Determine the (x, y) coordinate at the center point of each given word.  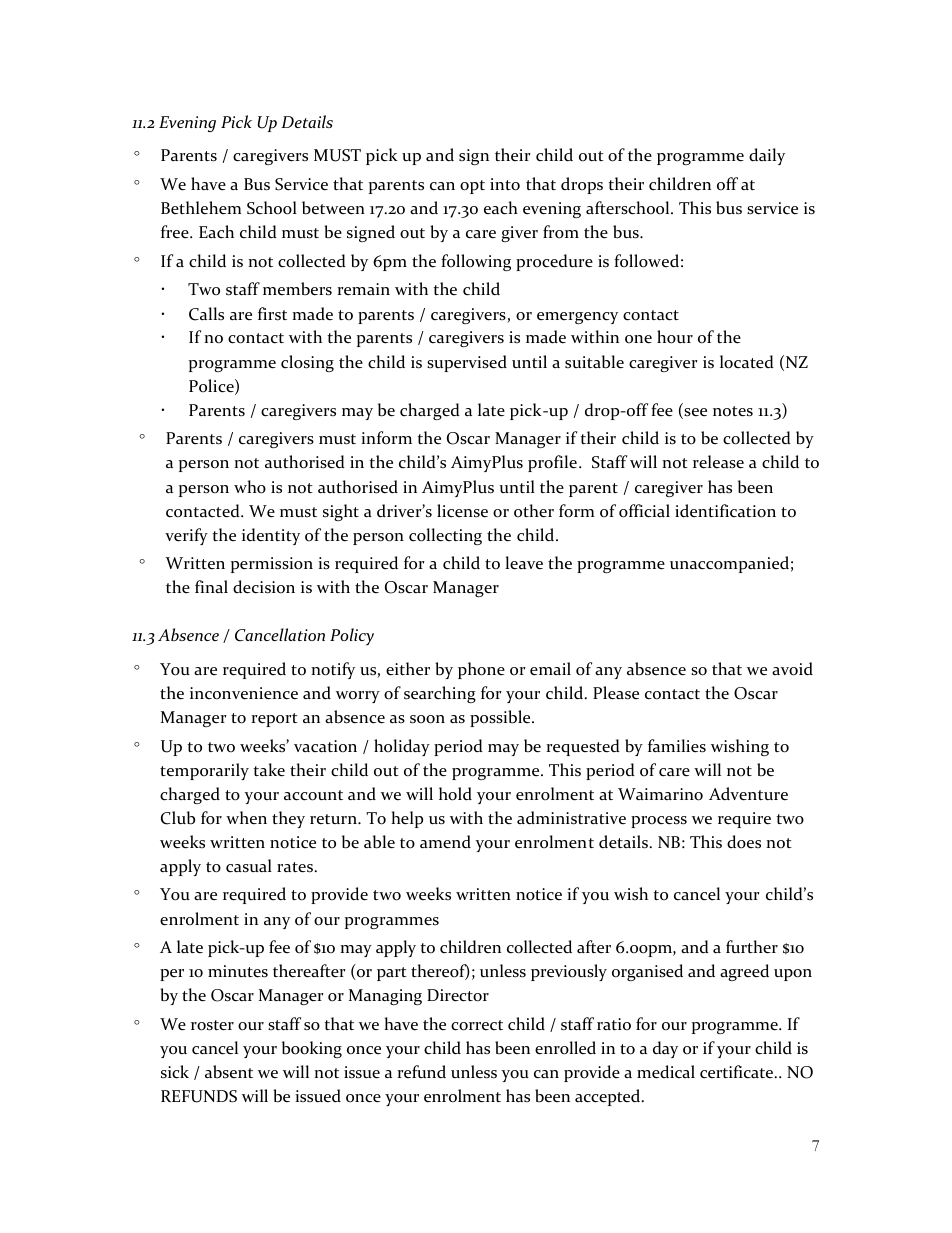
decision (264, 587)
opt (472, 187)
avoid (792, 669)
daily (767, 156)
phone (481, 670)
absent (229, 1072)
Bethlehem (201, 208)
